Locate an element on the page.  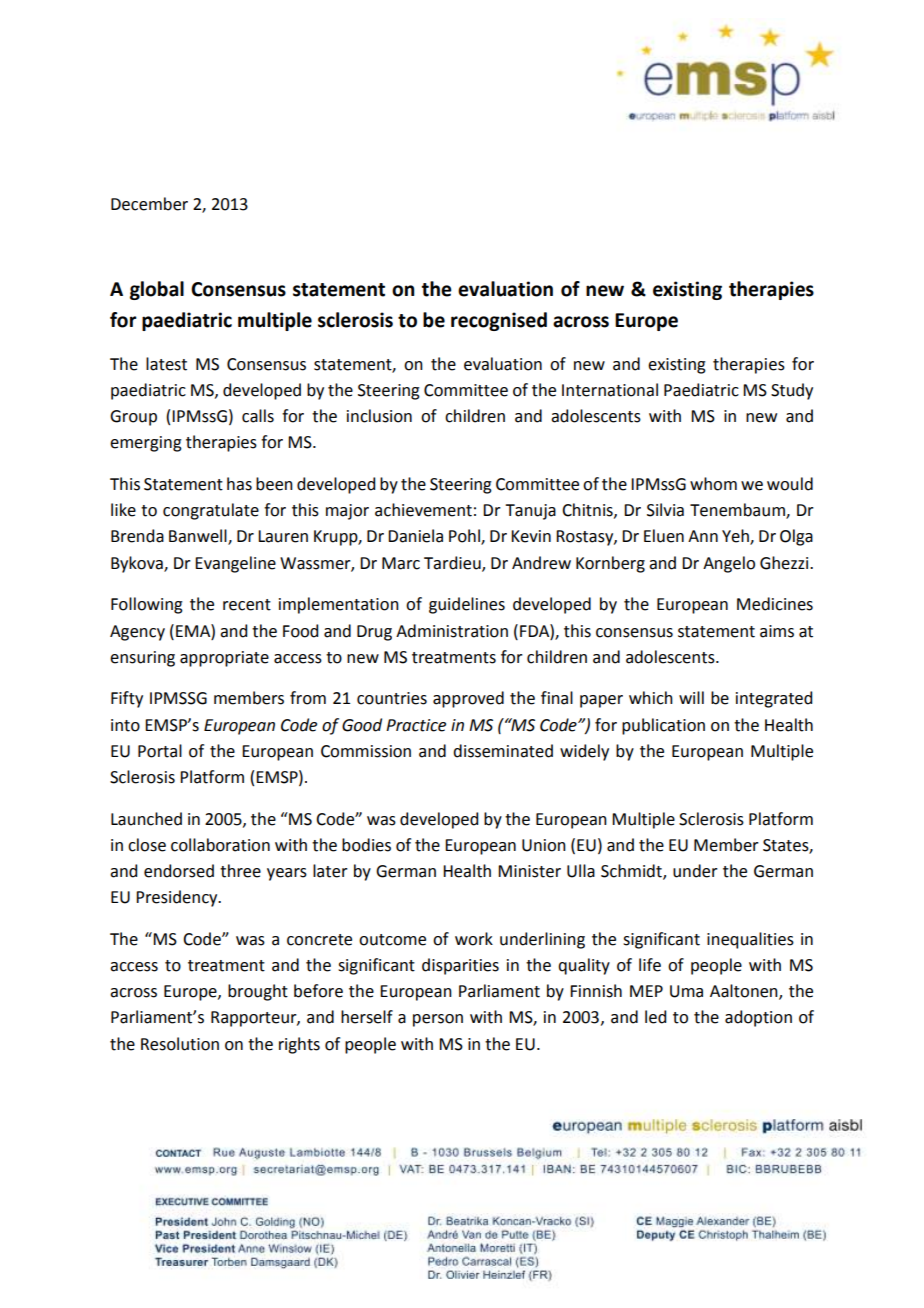
Union is located at coordinates (544, 845).
